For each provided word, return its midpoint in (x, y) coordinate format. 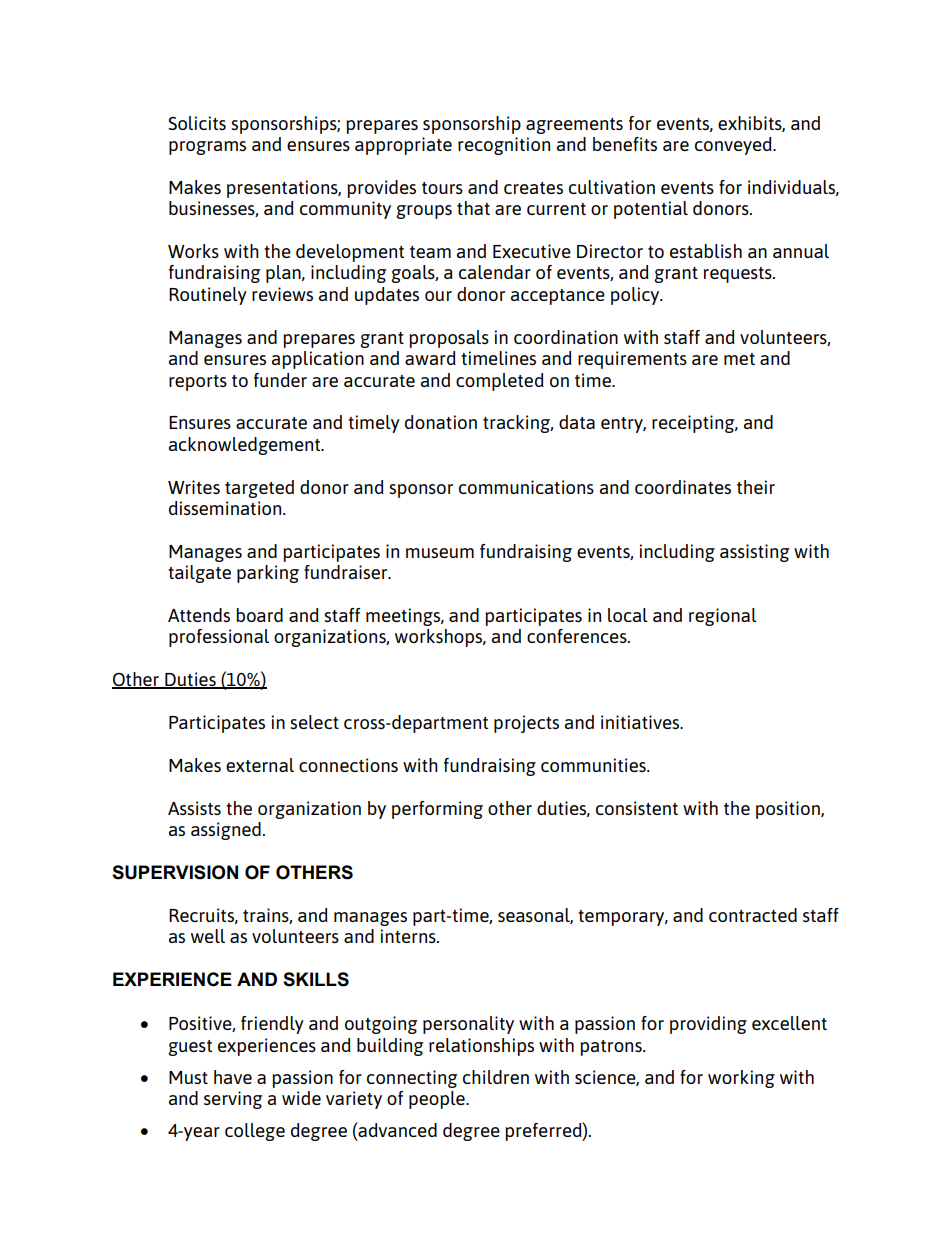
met (739, 359)
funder (280, 380)
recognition (504, 146)
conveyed (734, 146)
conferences (578, 636)
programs (207, 148)
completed (500, 382)
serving (233, 1100)
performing (437, 810)
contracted (753, 915)
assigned (226, 831)
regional (723, 617)
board (259, 615)
